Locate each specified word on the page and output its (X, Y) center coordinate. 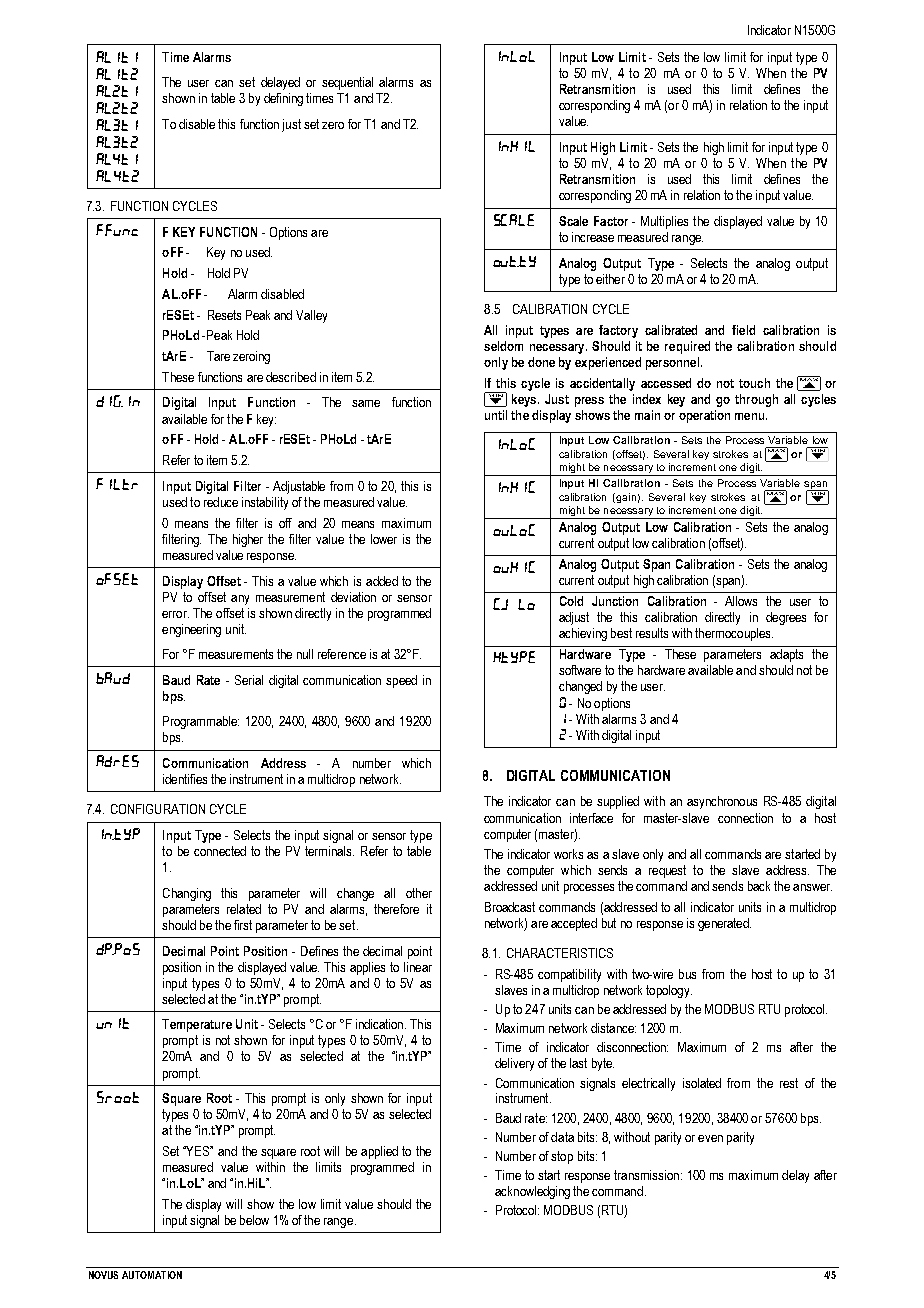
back (759, 886)
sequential (347, 83)
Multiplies (664, 222)
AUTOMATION (152, 1275)
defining (283, 99)
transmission (646, 1175)
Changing (187, 894)
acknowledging (532, 1192)
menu (749, 416)
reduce (221, 502)
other (419, 893)
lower (384, 539)
